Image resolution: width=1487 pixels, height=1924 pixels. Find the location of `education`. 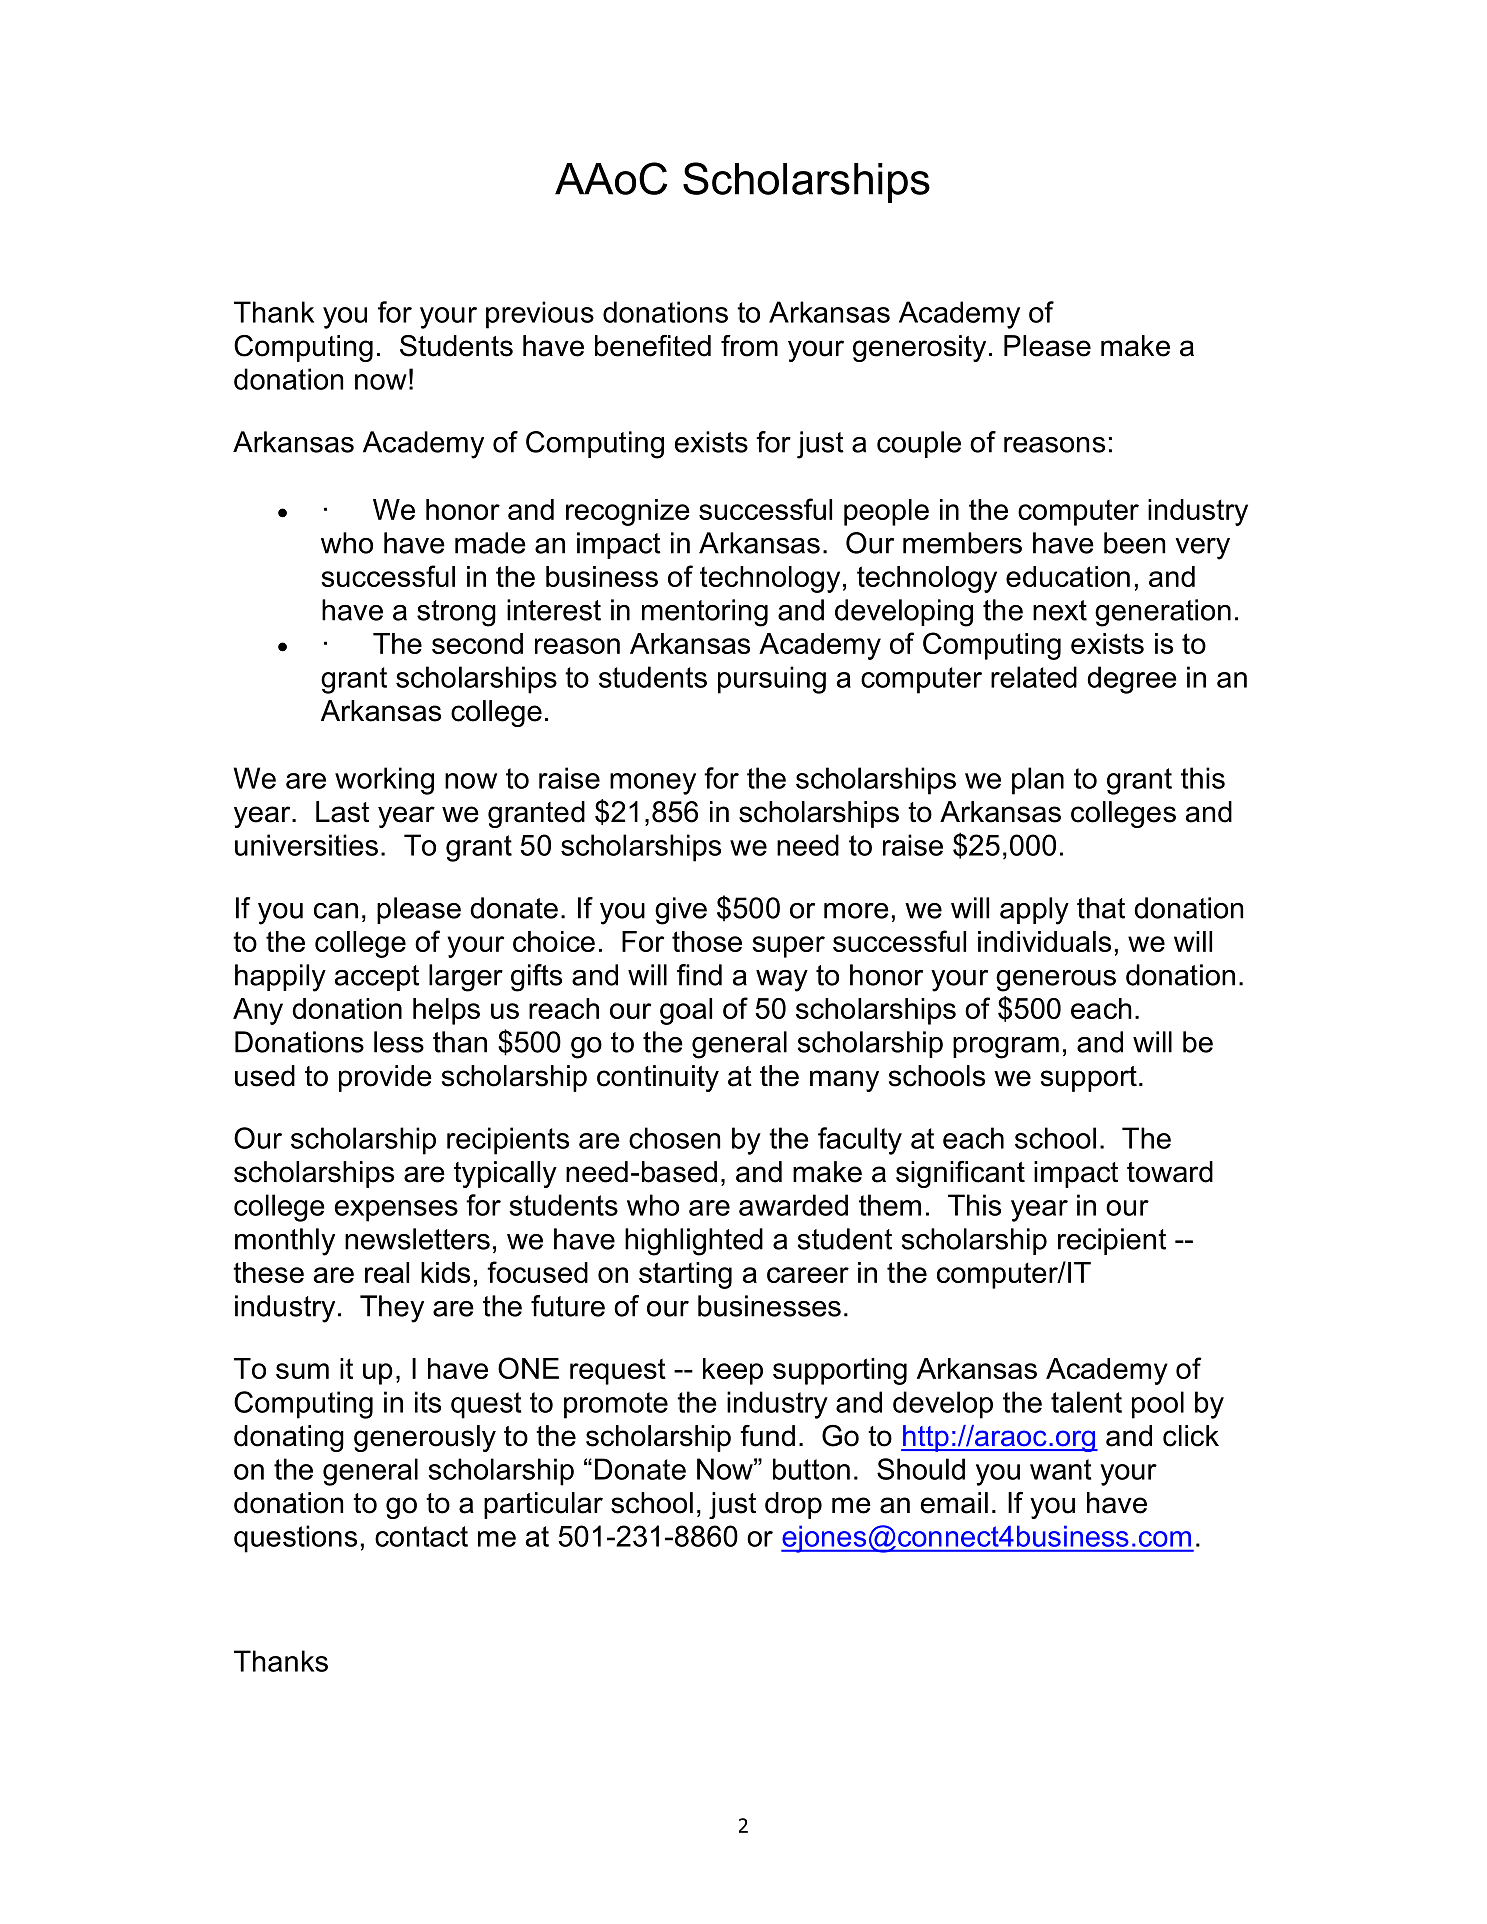

education is located at coordinates (1068, 576).
